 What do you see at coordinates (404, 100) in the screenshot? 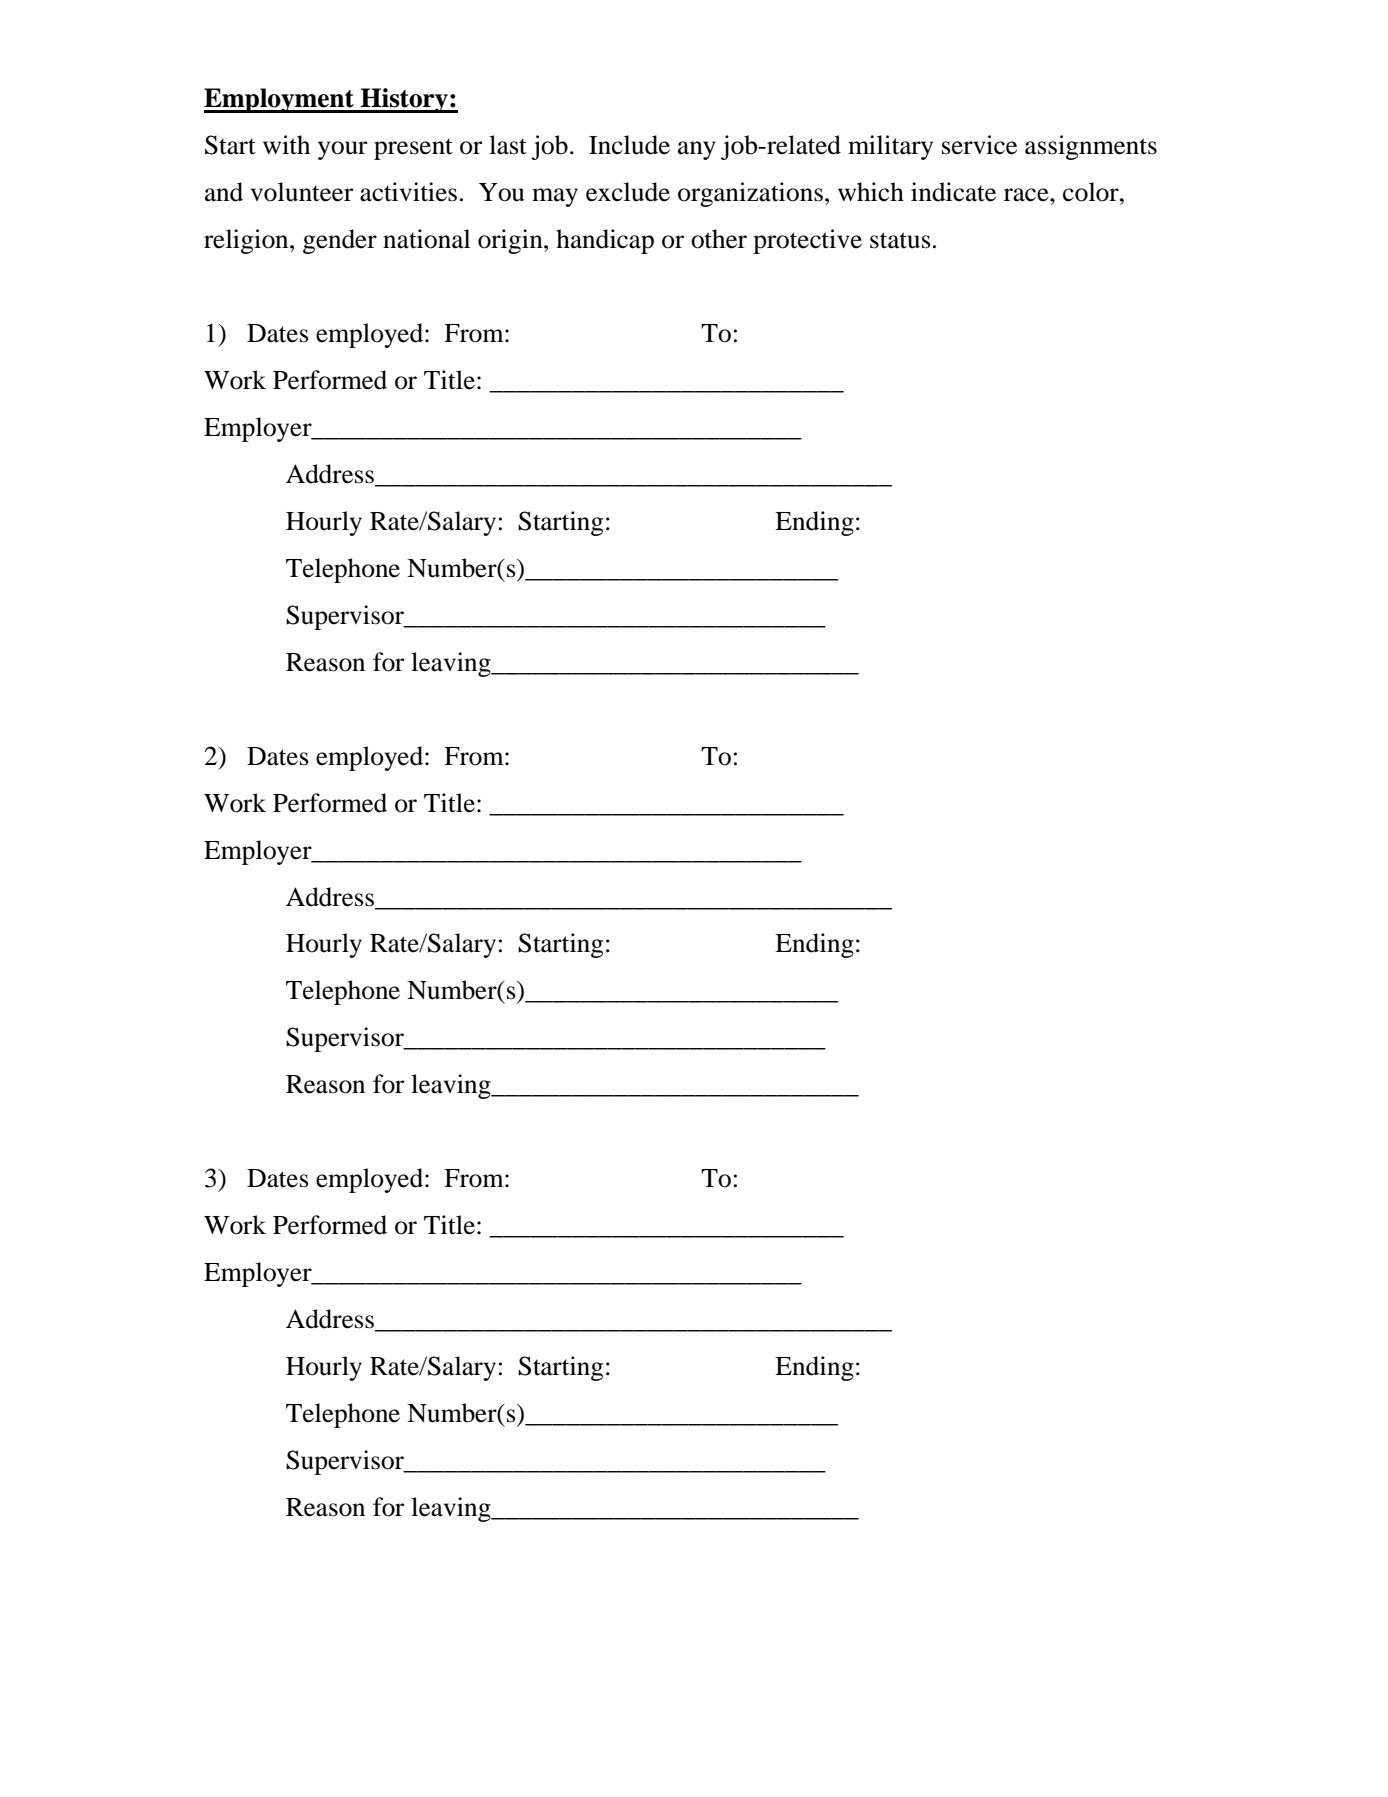
I see `History` at bounding box center [404, 100].
